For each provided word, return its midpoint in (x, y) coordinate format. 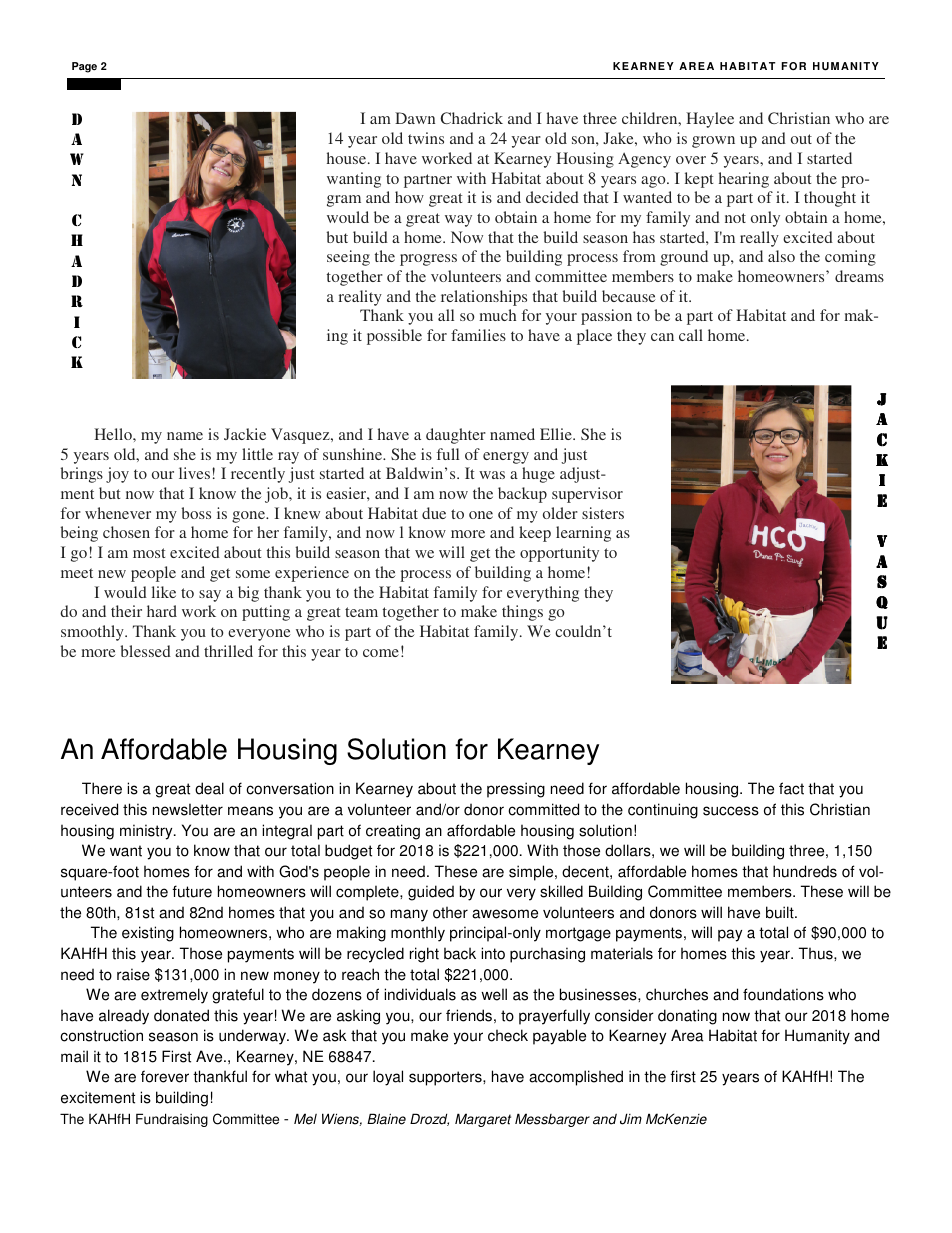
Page (84, 67)
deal (209, 788)
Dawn (415, 118)
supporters (446, 1078)
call (691, 335)
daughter (456, 436)
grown (713, 142)
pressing (516, 790)
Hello (114, 434)
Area (687, 1035)
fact (791, 788)
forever (165, 1076)
